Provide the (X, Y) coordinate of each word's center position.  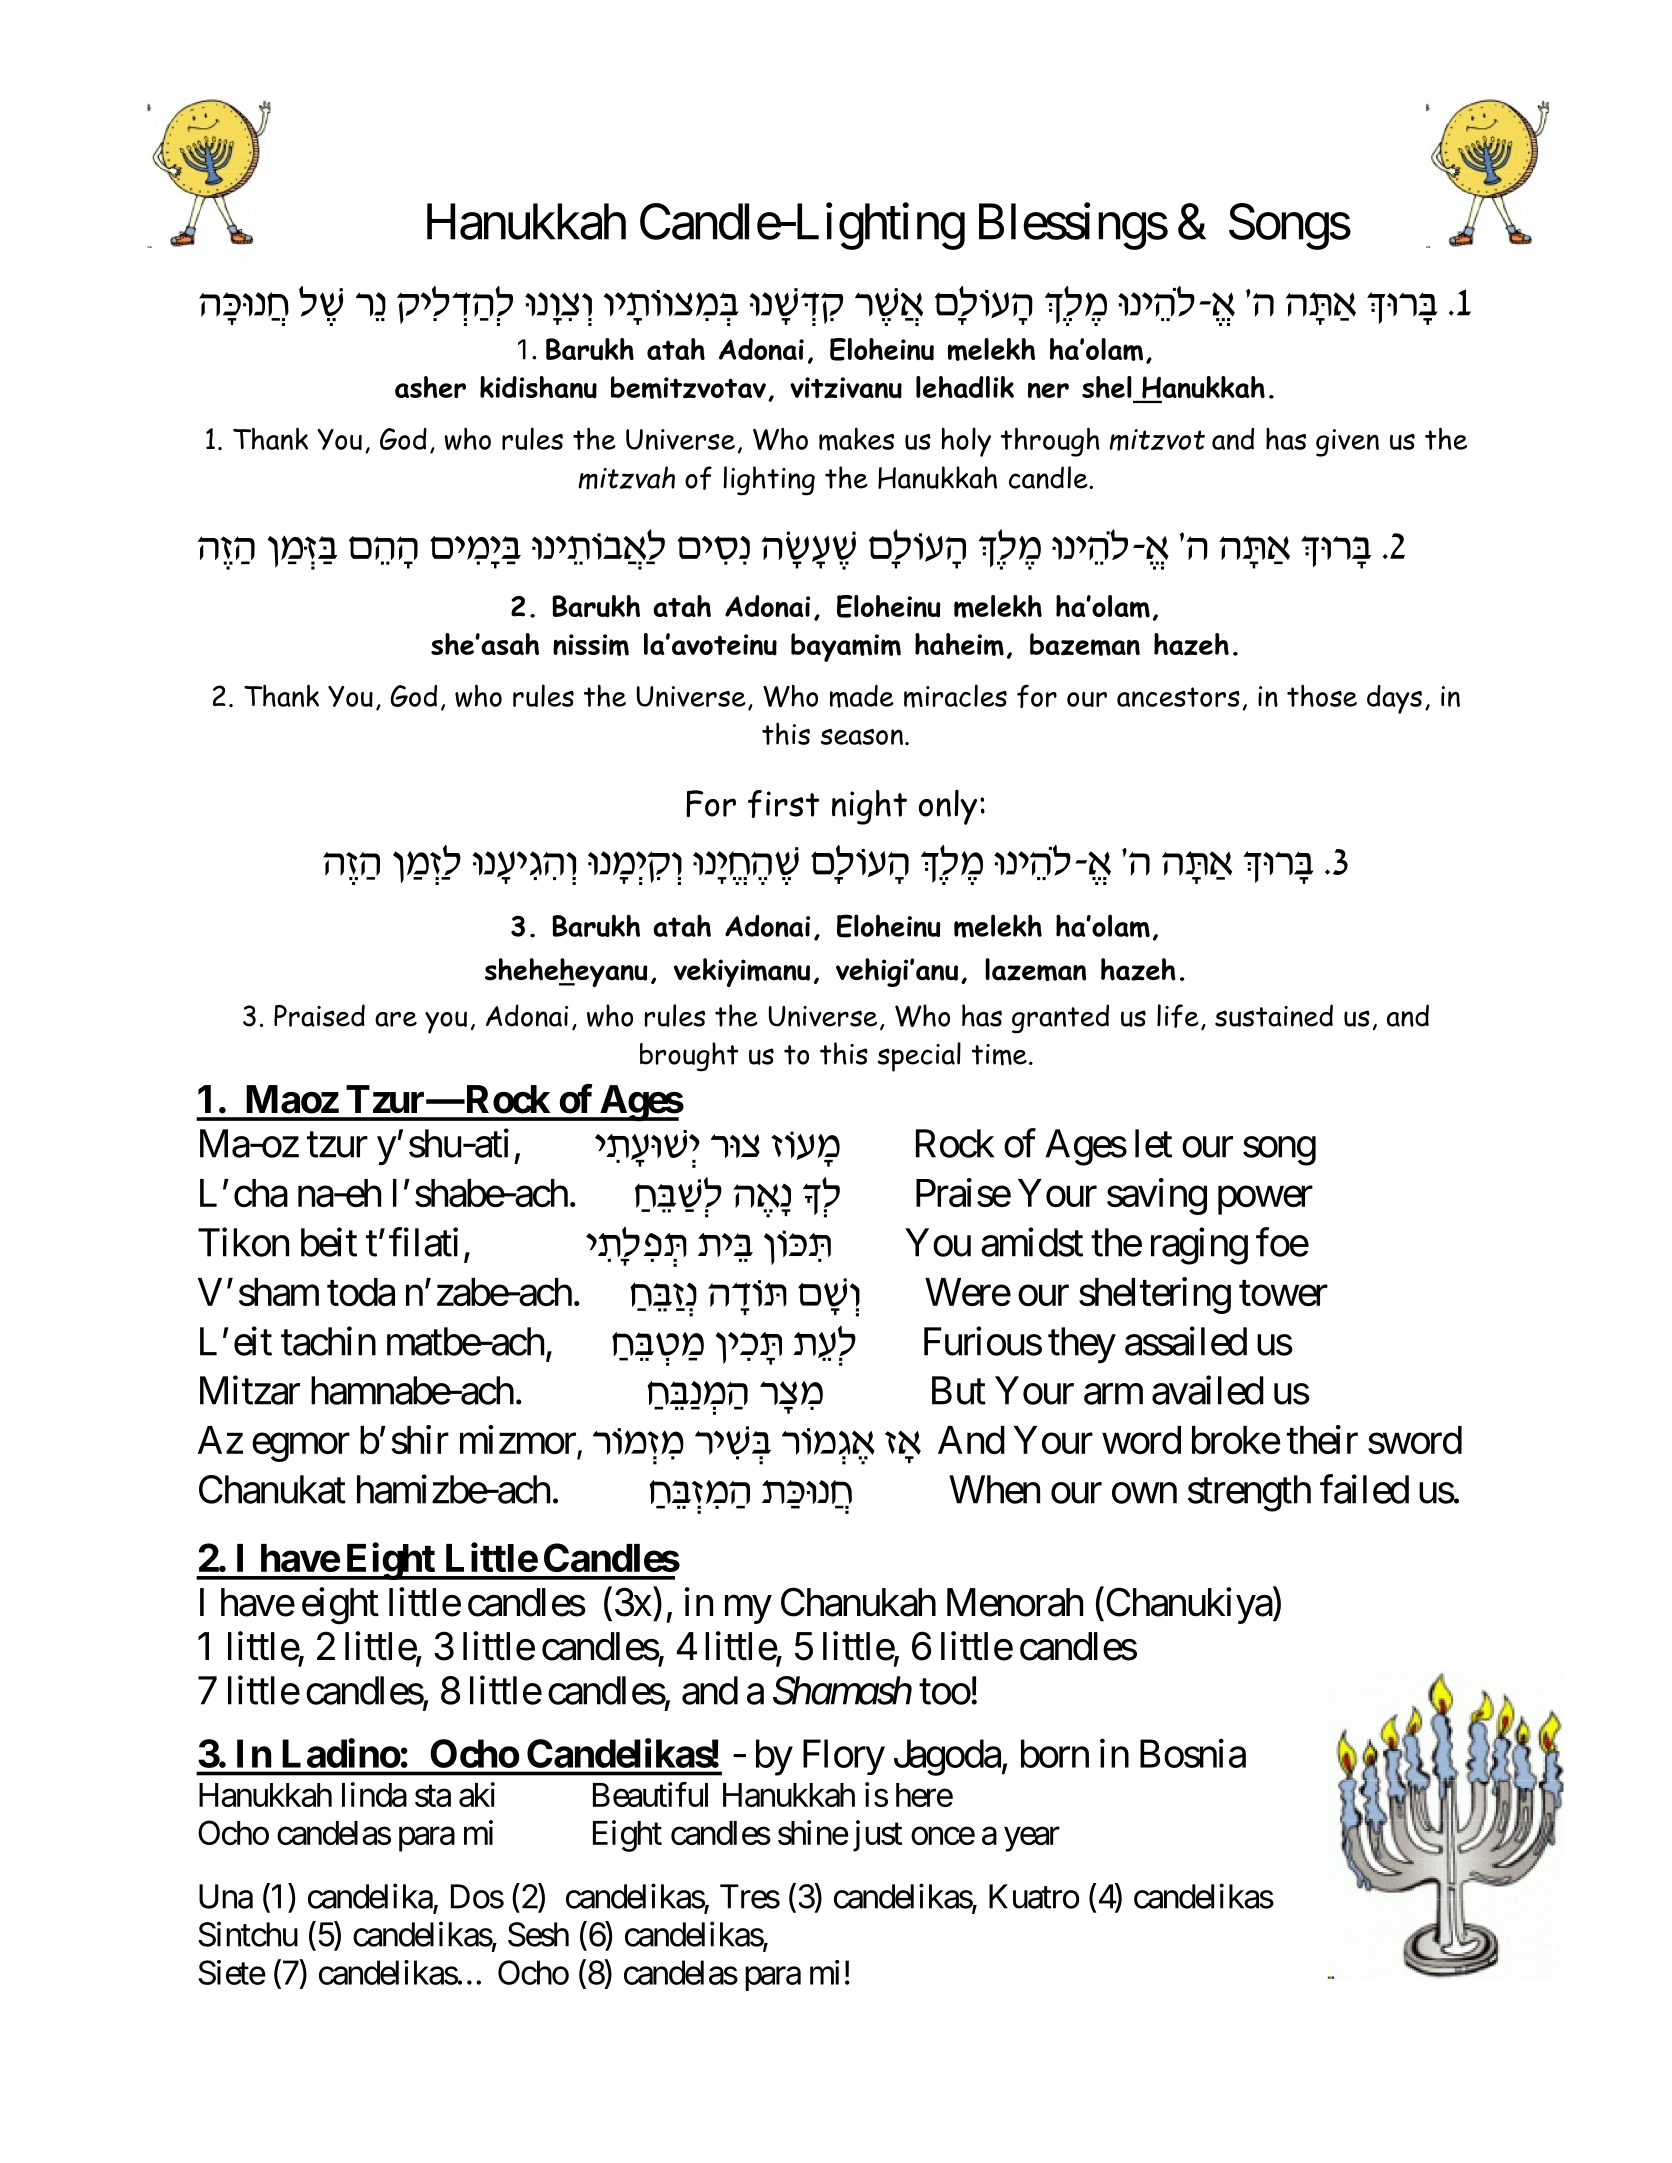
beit (329, 1242)
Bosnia (1193, 1753)
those (1322, 695)
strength (1249, 1493)
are (396, 1019)
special (919, 1057)
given (1347, 443)
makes (856, 439)
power (1265, 1201)
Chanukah (858, 1602)
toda (361, 1292)
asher (430, 387)
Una (226, 1896)
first (783, 804)
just (877, 1836)
